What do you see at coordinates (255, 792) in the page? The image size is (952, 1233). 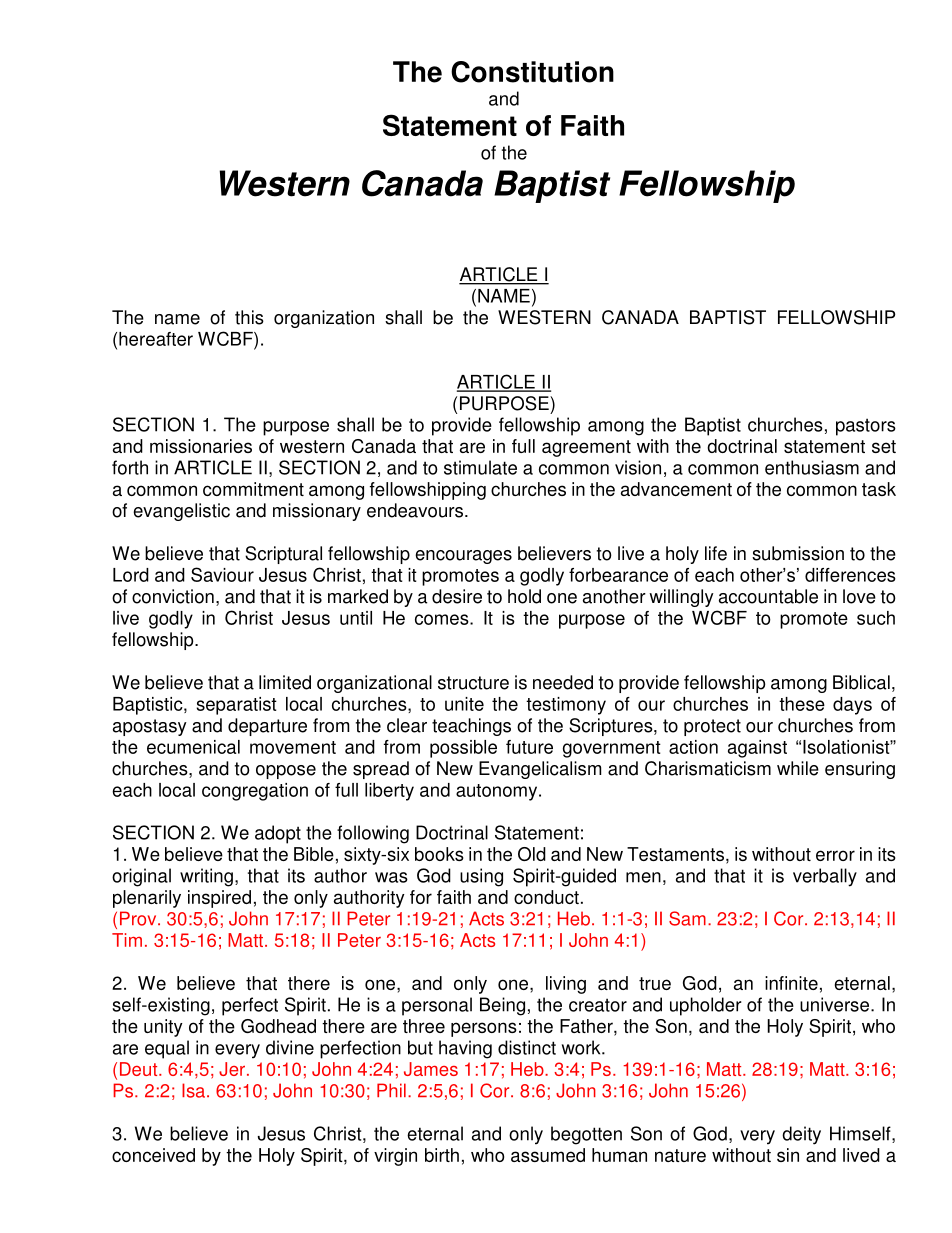 I see `congregation` at bounding box center [255, 792].
